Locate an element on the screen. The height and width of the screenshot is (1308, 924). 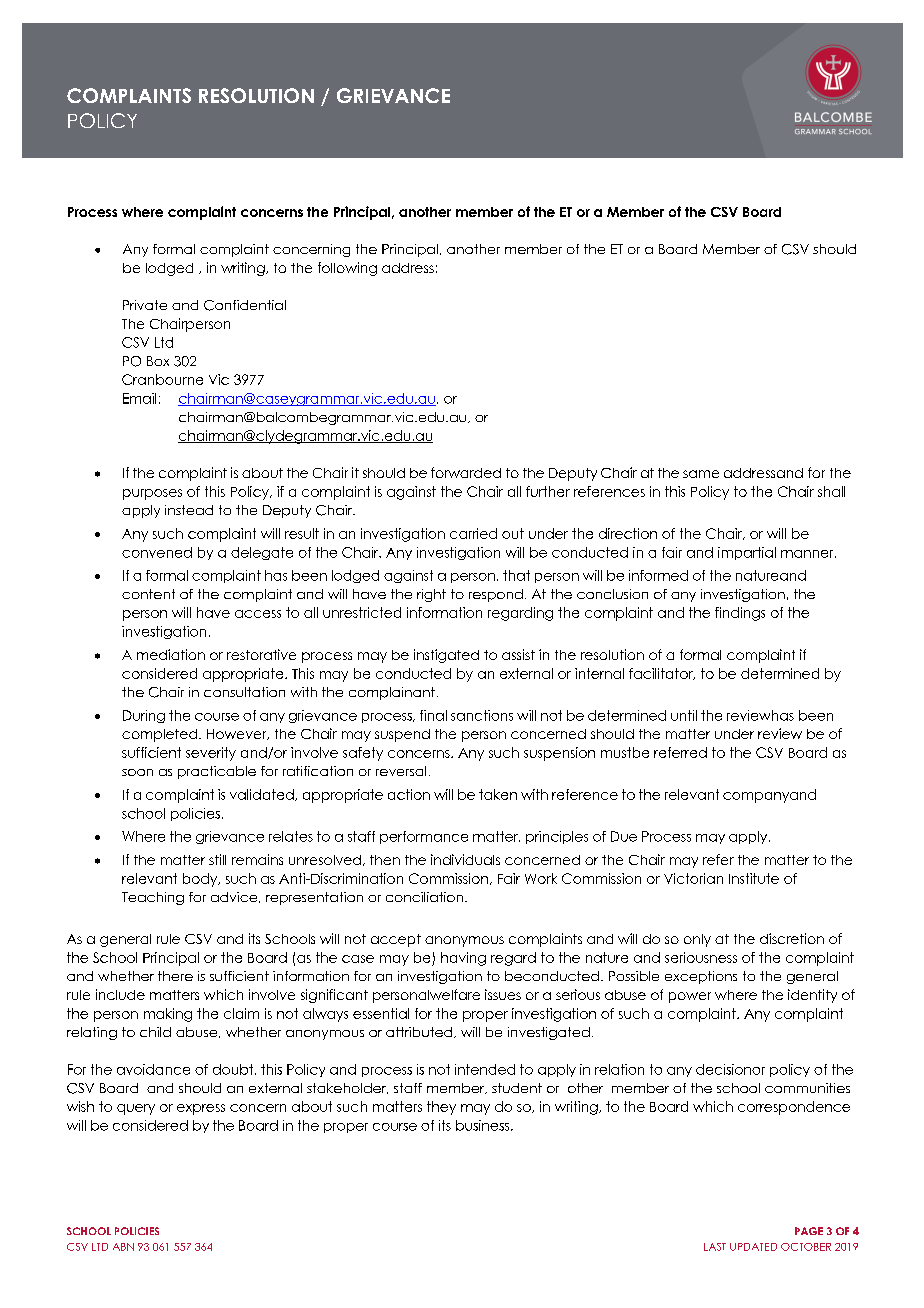
ABN is located at coordinates (123, 1247).
